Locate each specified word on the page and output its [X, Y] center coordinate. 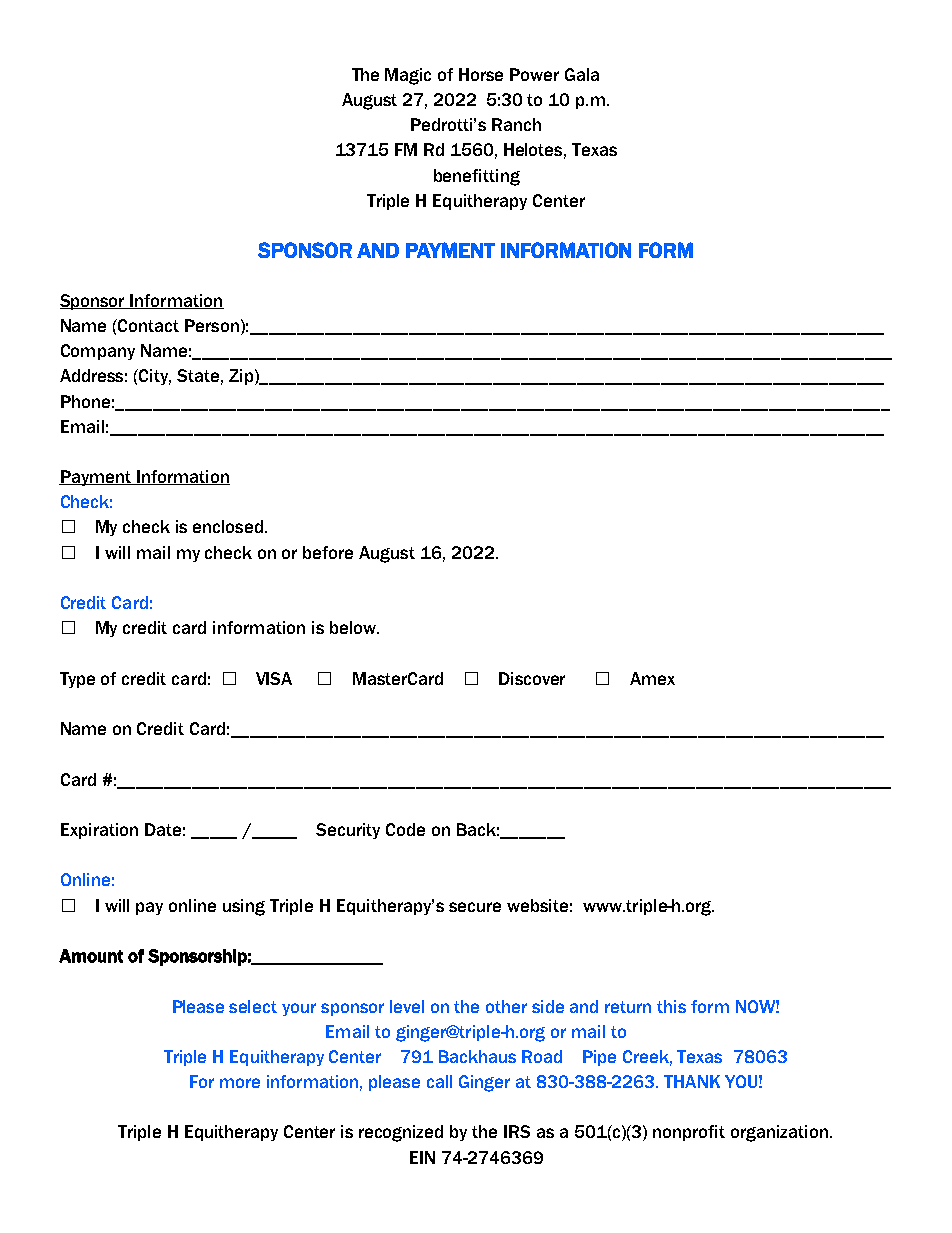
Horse [481, 74]
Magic [408, 76]
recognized [401, 1133]
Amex [652, 678]
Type [77, 680]
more [240, 1083]
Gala [582, 74]
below [354, 627]
